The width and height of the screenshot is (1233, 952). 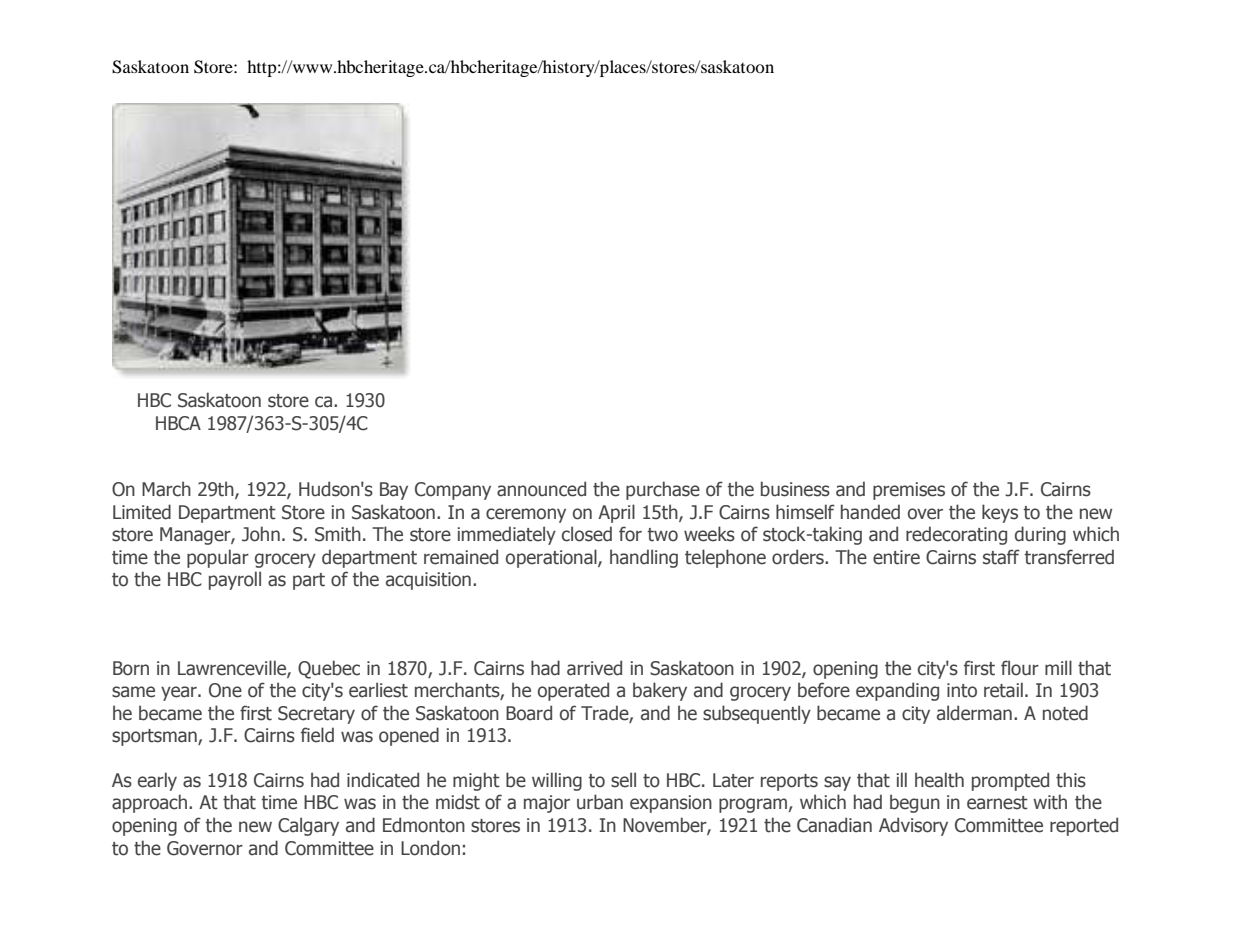 What do you see at coordinates (166, 489) in the screenshot?
I see `March` at bounding box center [166, 489].
